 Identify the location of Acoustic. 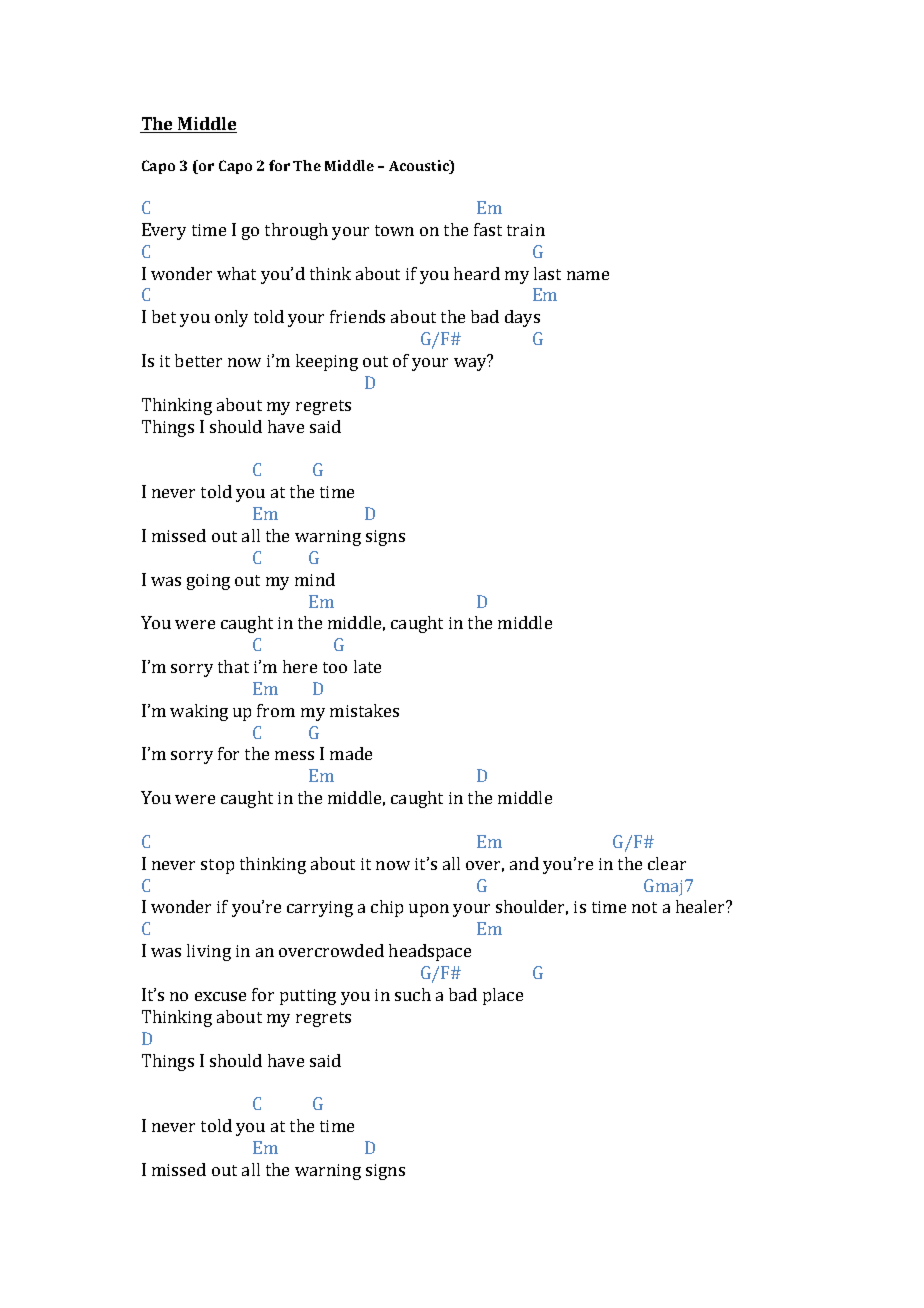
(420, 165).
